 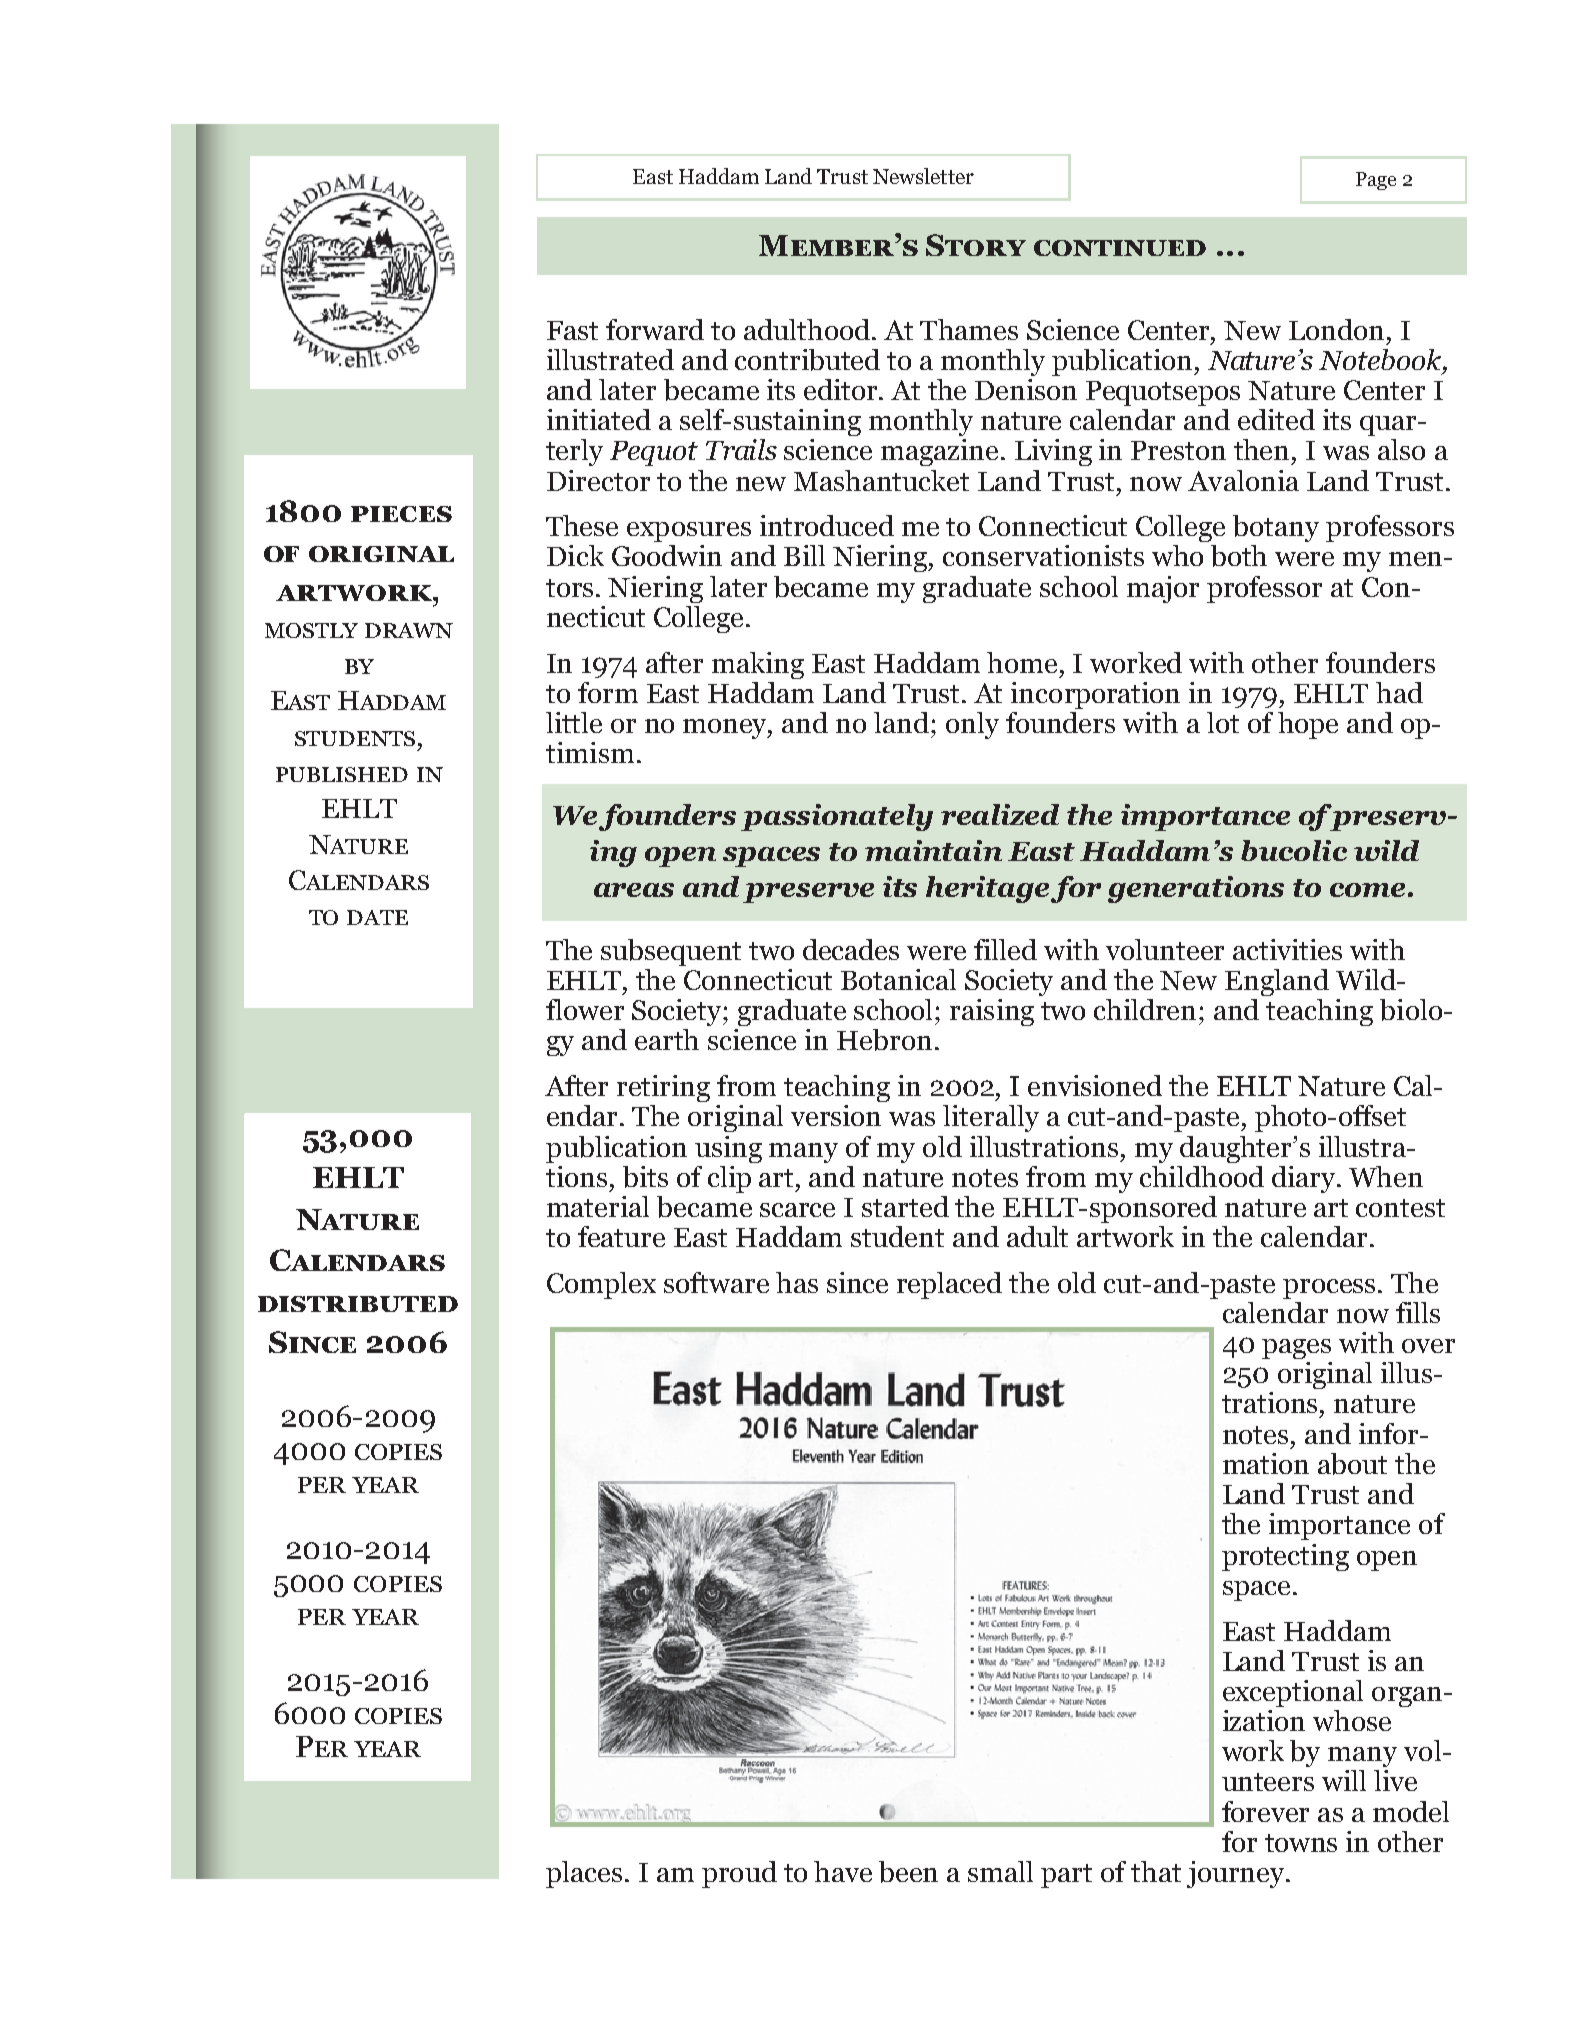 I want to click on London, so click(x=1336, y=329).
